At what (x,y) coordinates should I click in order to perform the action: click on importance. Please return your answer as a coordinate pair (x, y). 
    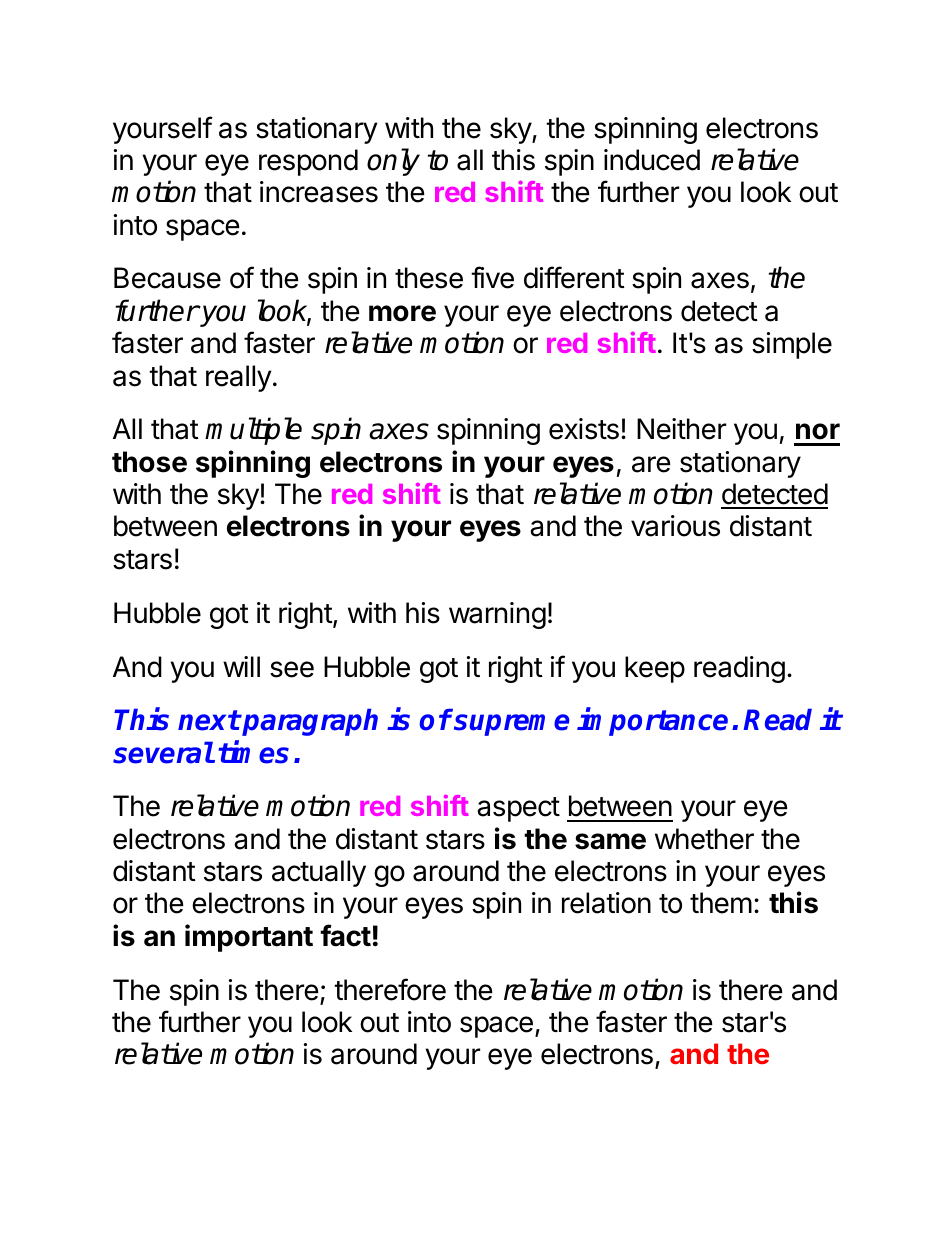
    Looking at the image, I should click on (652, 722).
